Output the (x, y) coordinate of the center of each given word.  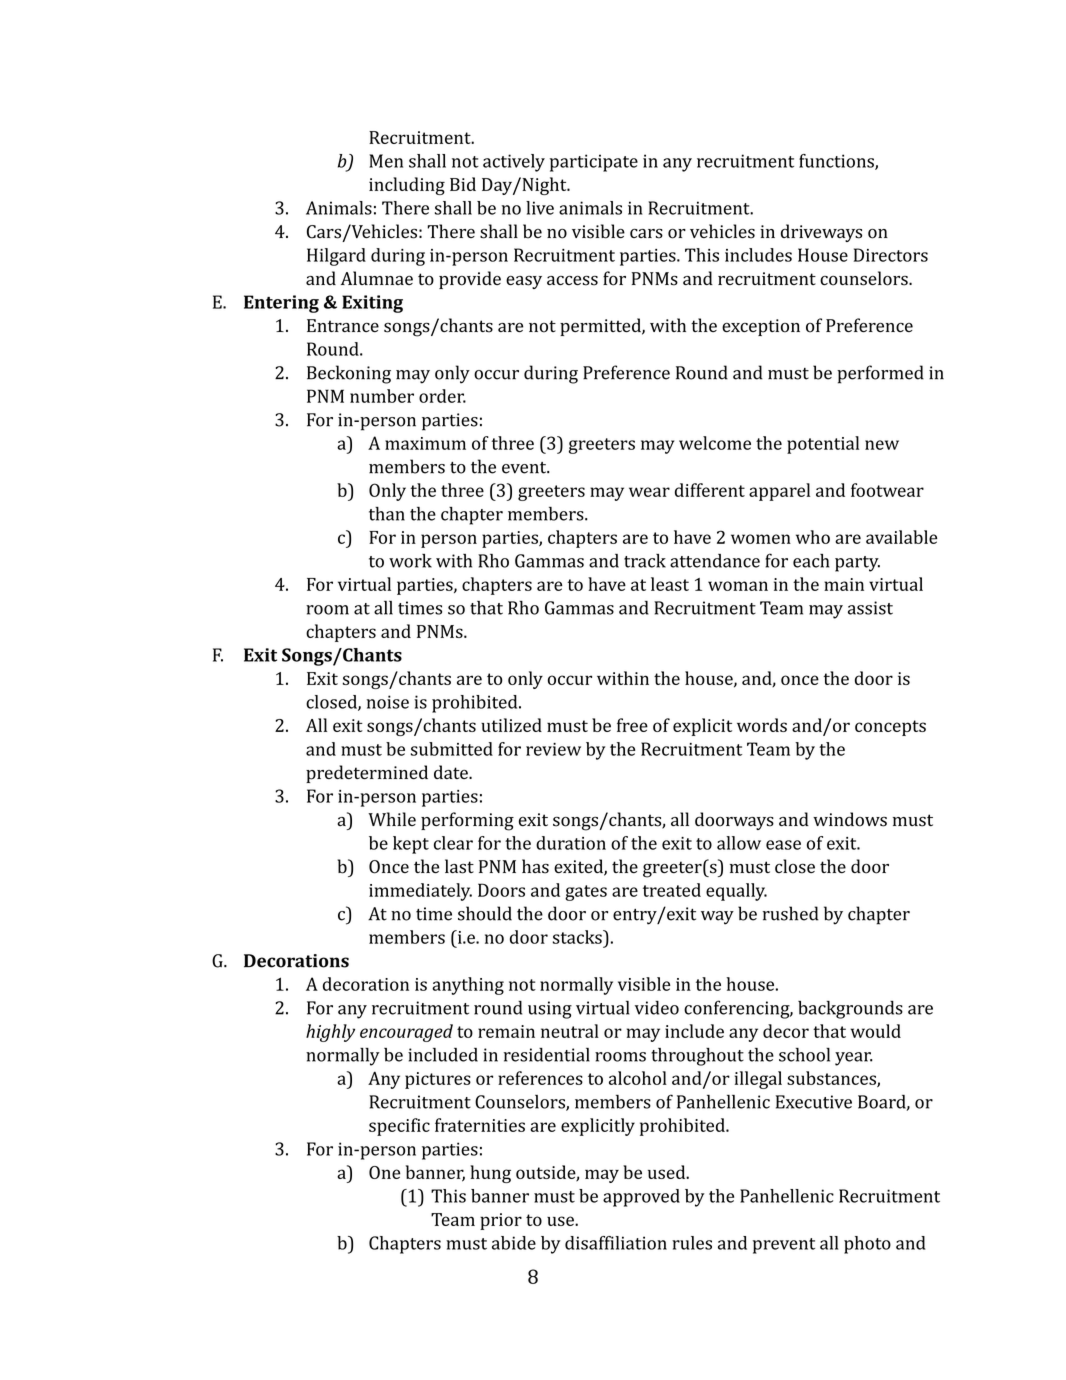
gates (586, 893)
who (813, 537)
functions (837, 162)
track (645, 561)
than (387, 514)
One (384, 1172)
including (407, 186)
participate (594, 163)
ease (783, 845)
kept (411, 845)
